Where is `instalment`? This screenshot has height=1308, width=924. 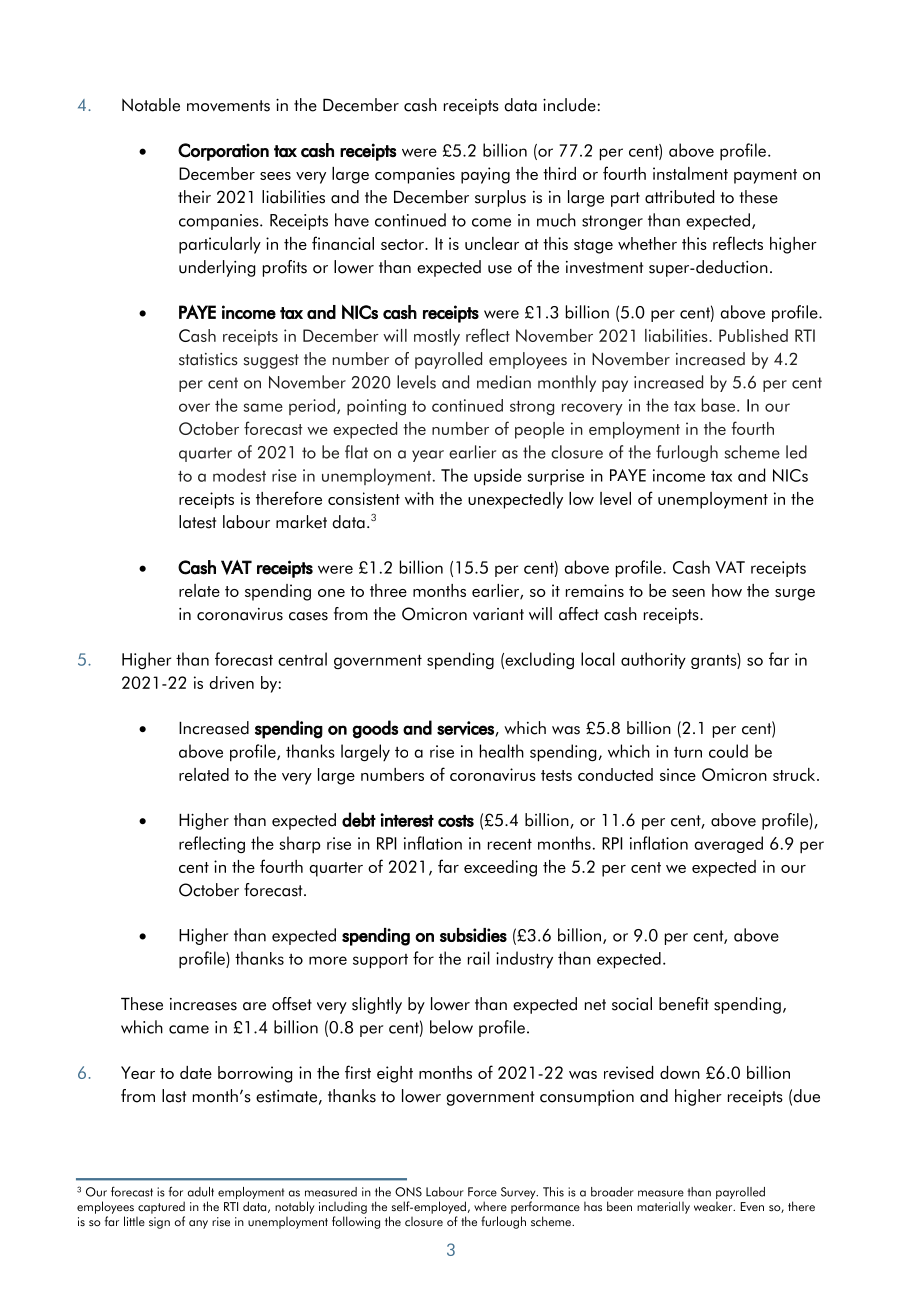 instalment is located at coordinates (690, 173).
